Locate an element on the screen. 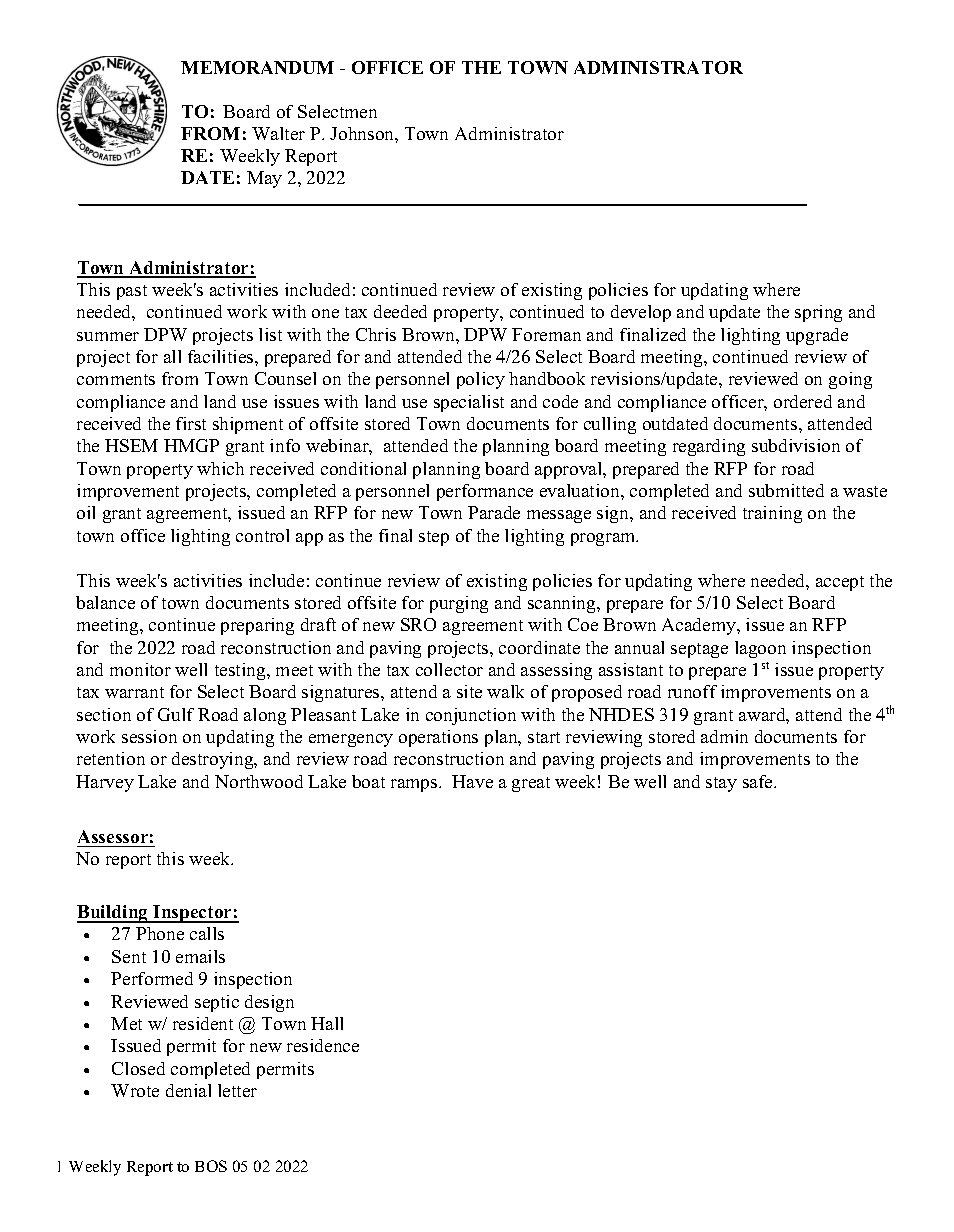 This screenshot has width=954, height=1232. balance is located at coordinates (105, 602).
